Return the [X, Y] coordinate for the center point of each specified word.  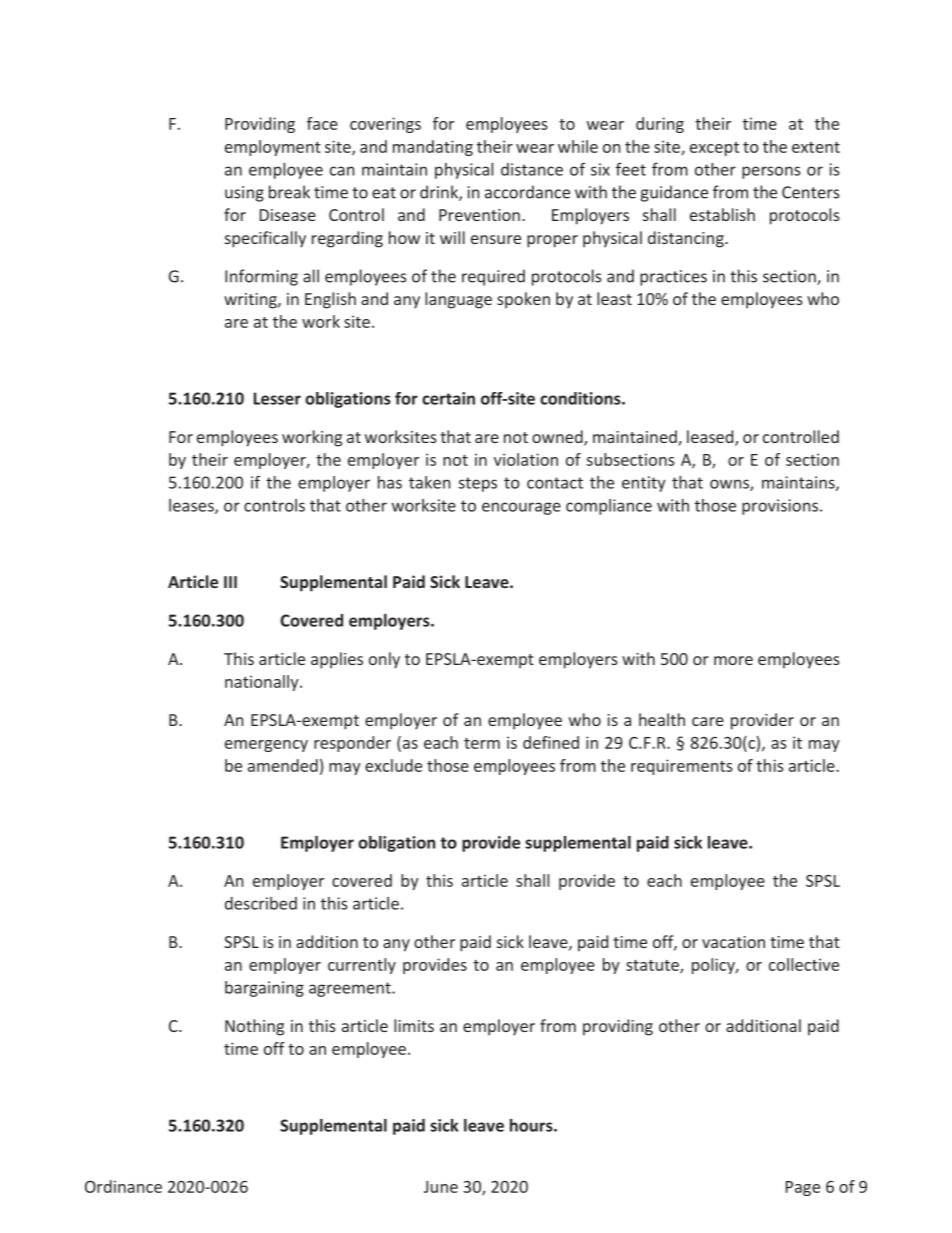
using [244, 194]
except [714, 149]
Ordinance [123, 1186]
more [733, 660]
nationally [263, 683]
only [384, 660]
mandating [433, 148]
